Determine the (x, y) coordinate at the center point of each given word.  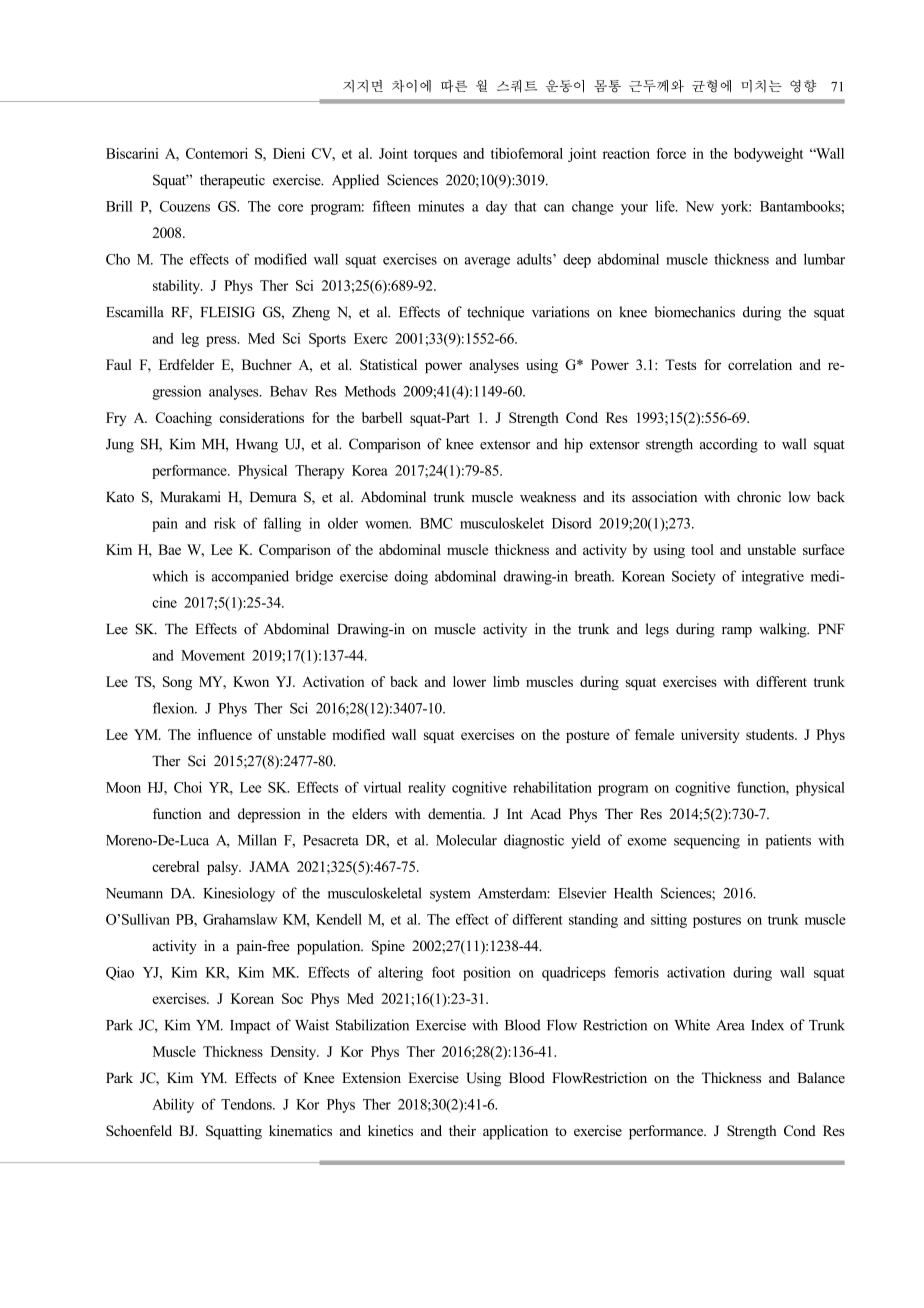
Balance (821, 1077)
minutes (441, 206)
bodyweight (768, 155)
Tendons (247, 1104)
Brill (119, 206)
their (462, 1130)
